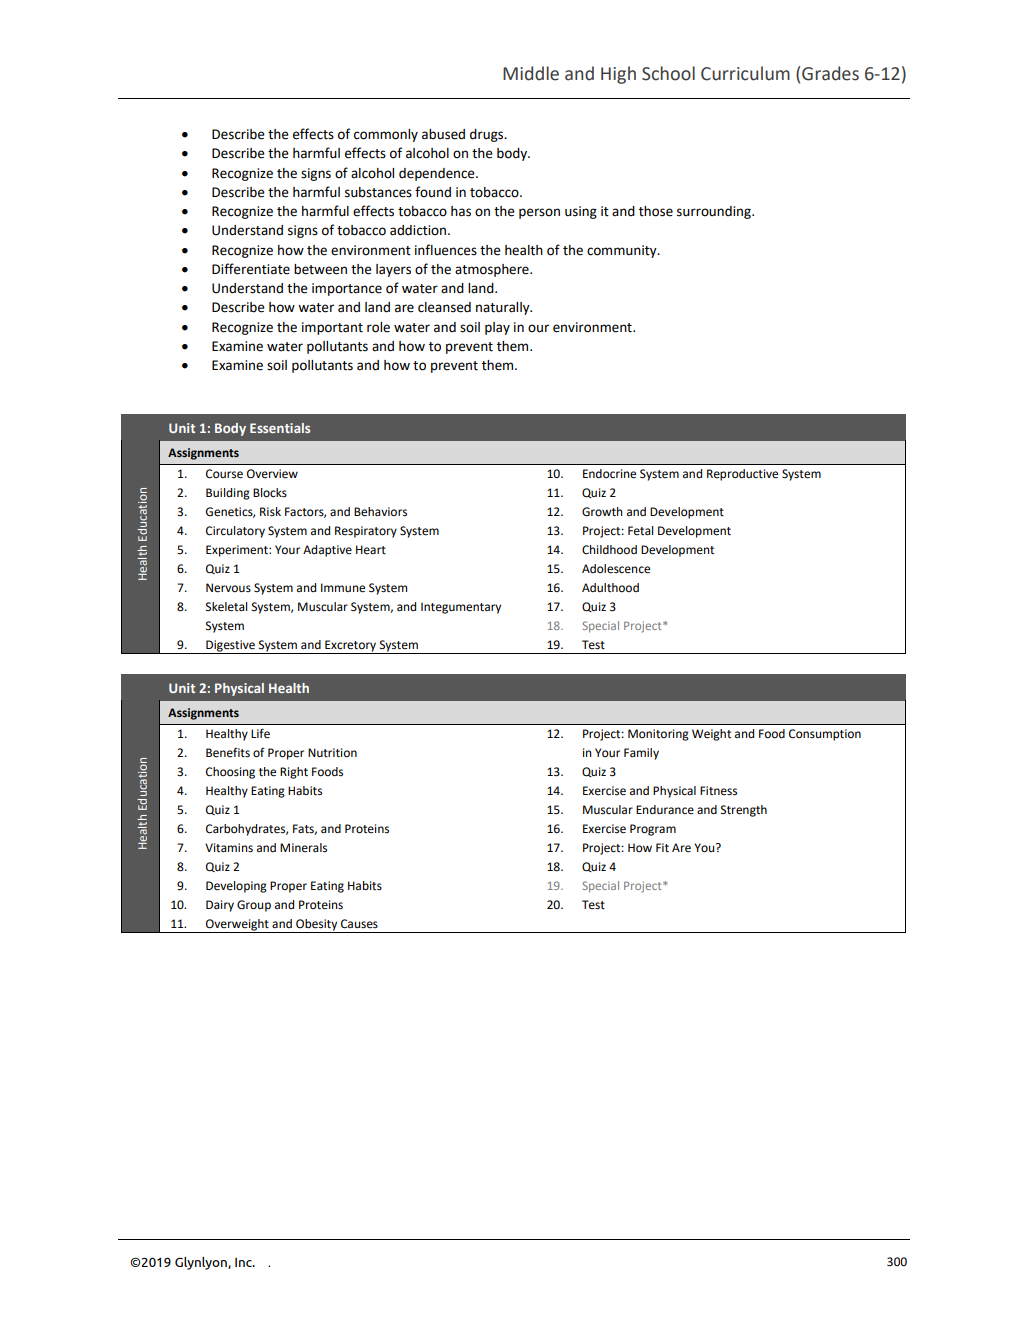 Image resolution: width=1028 pixels, height=1330 pixels. I want to click on Causes, so click(359, 924).
